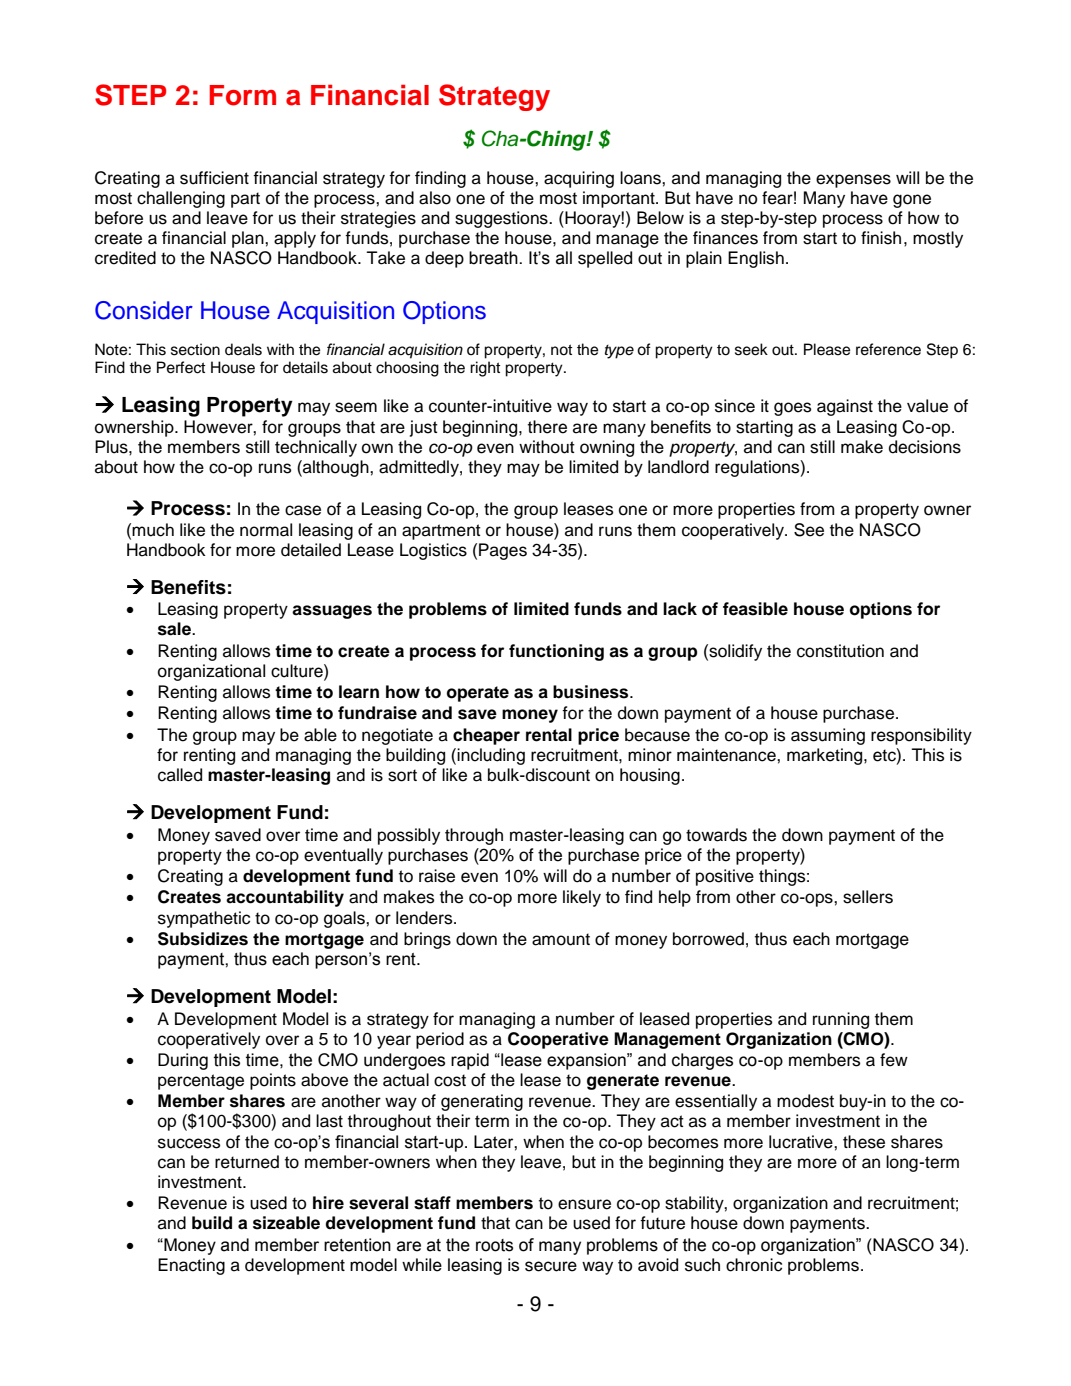 This image has height=1386, width=1071. What do you see at coordinates (195, 349) in the image?
I see `section` at bounding box center [195, 349].
